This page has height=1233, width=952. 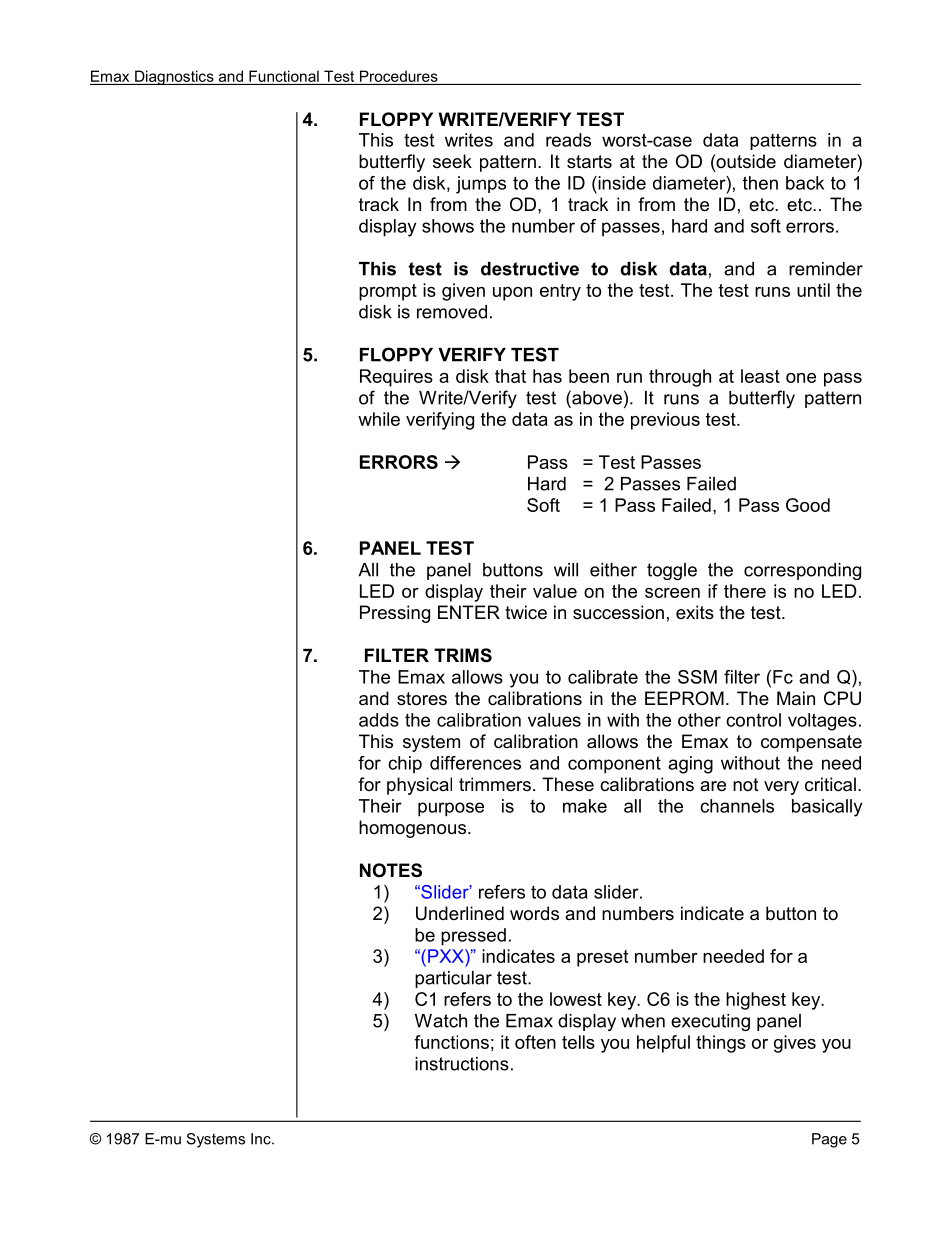 I want to click on Page, so click(x=829, y=1140).
